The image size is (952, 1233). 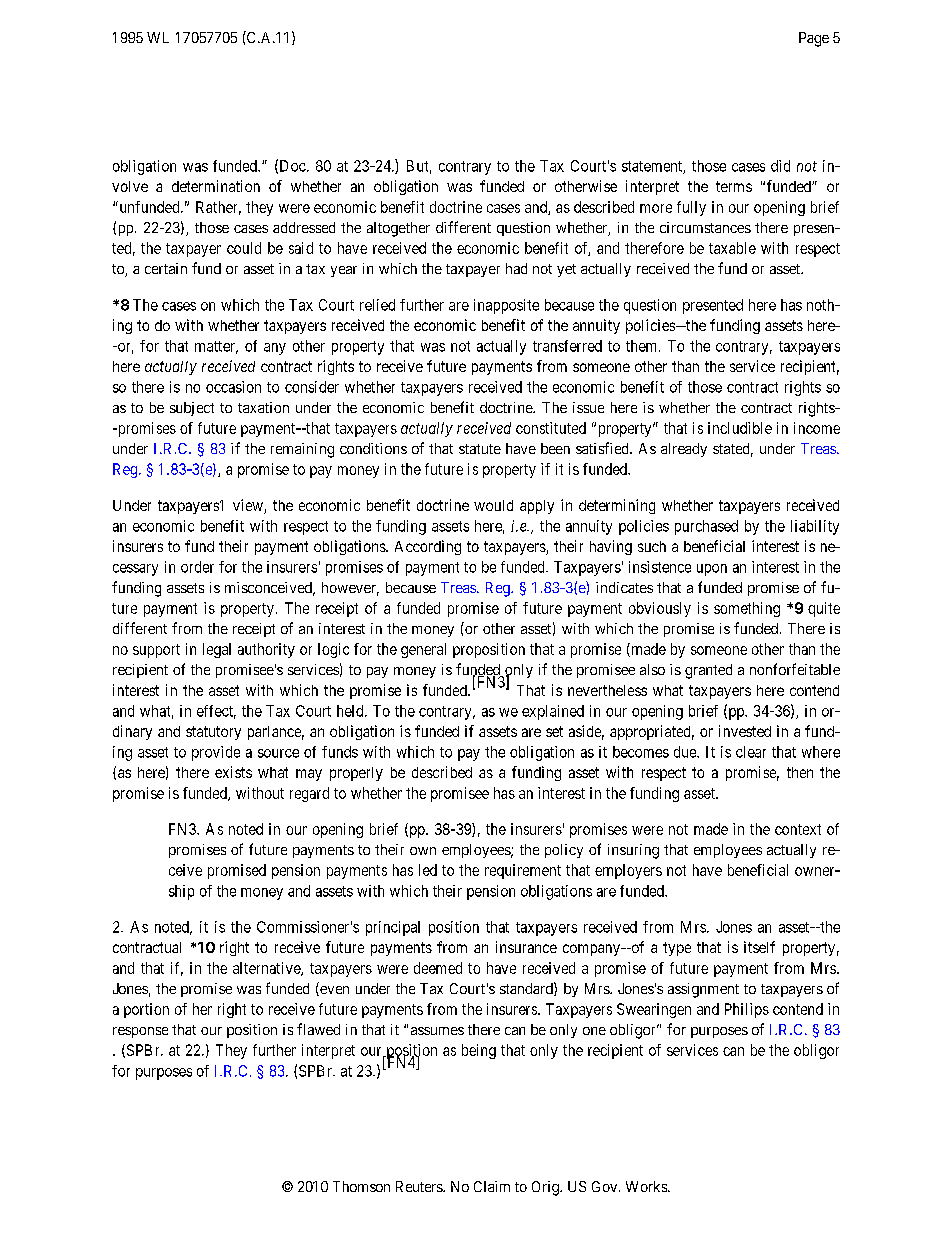 I want to click on Thomson, so click(x=361, y=1186).
